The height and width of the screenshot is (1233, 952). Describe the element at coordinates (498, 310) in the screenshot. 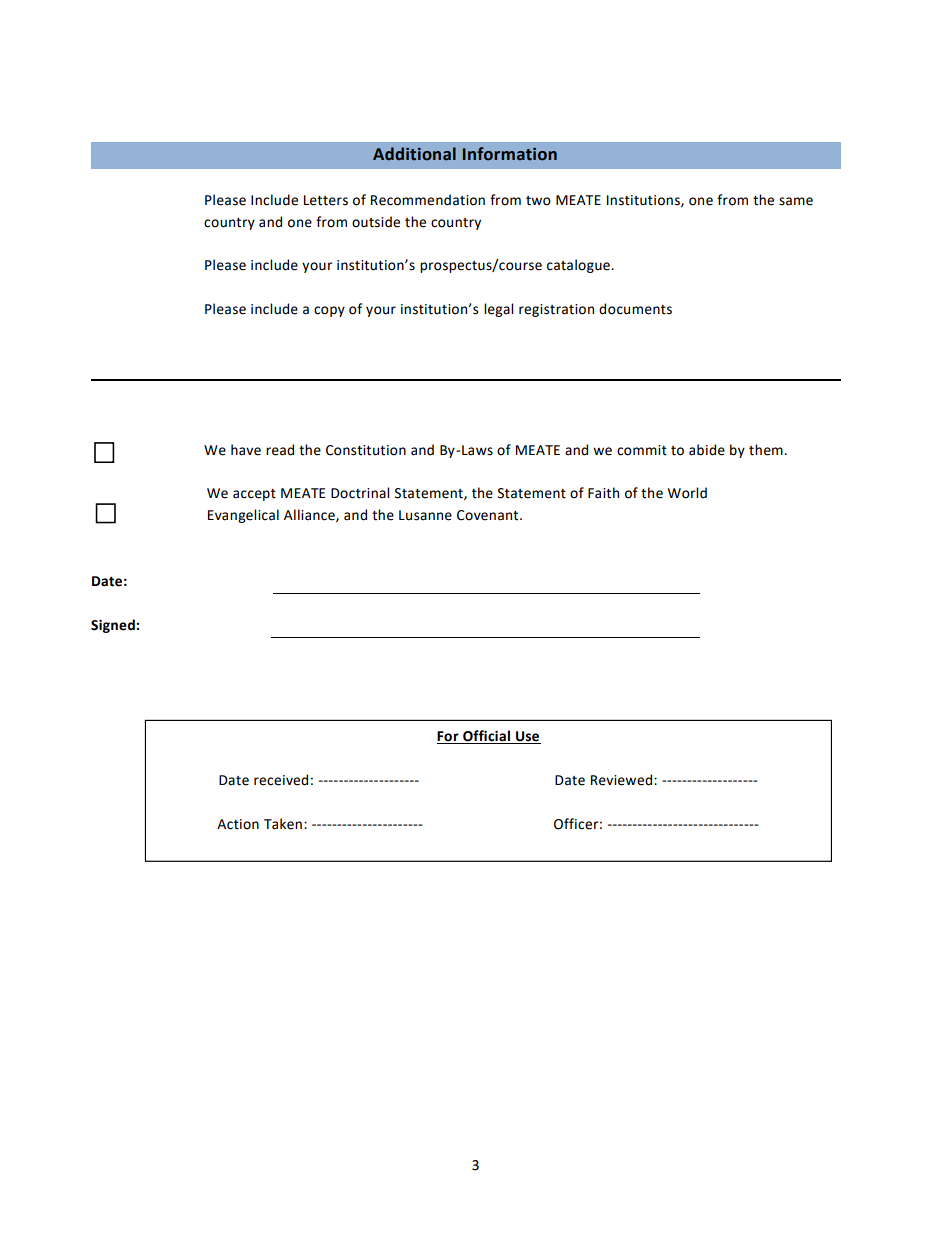

I see `legal` at that location.
